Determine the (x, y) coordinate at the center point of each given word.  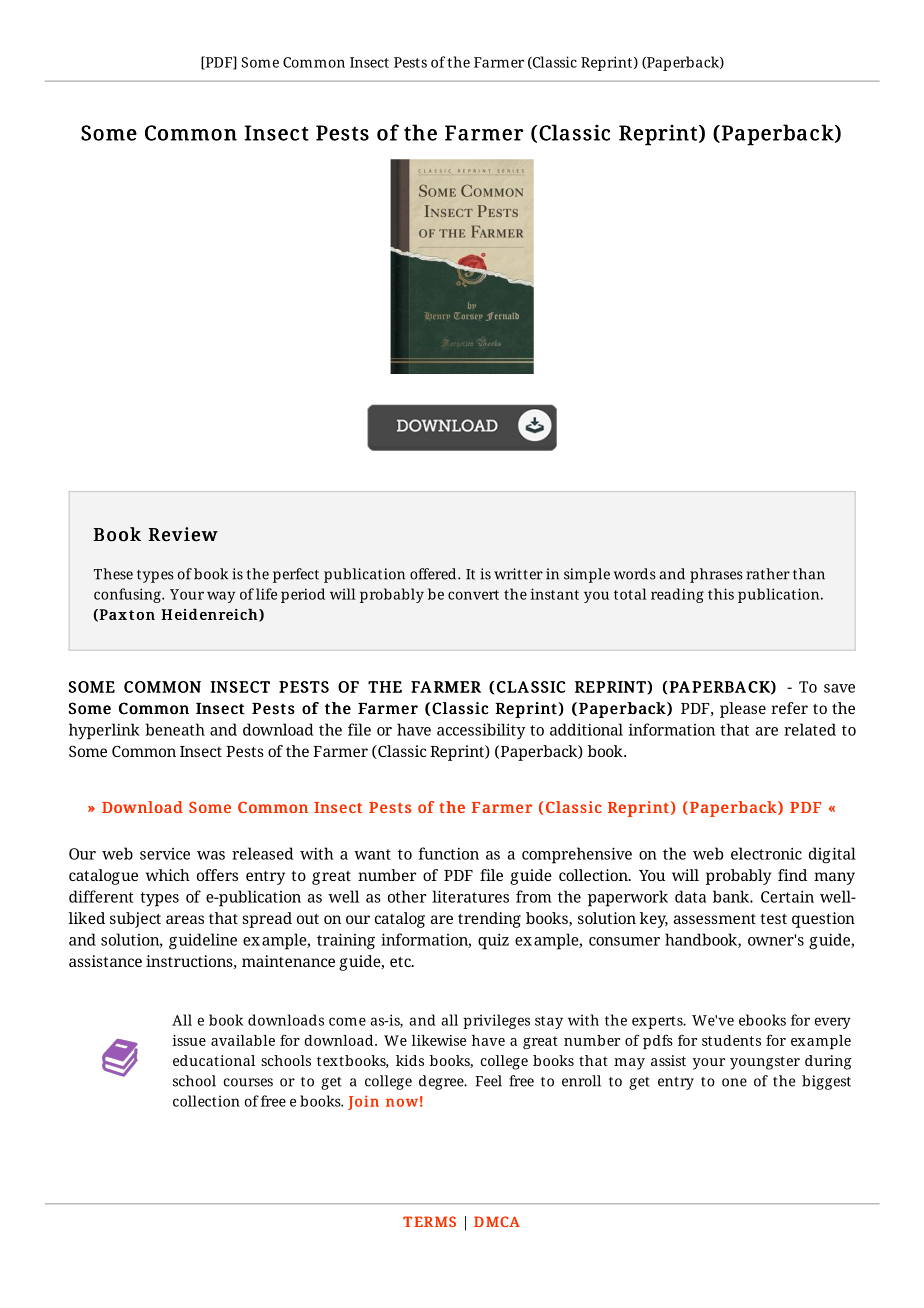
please (743, 710)
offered (434, 574)
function (448, 853)
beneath (175, 729)
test (773, 919)
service (165, 854)
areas (185, 919)
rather (768, 574)
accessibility (481, 731)
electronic (766, 853)
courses (248, 1082)
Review (183, 534)
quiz (493, 941)
